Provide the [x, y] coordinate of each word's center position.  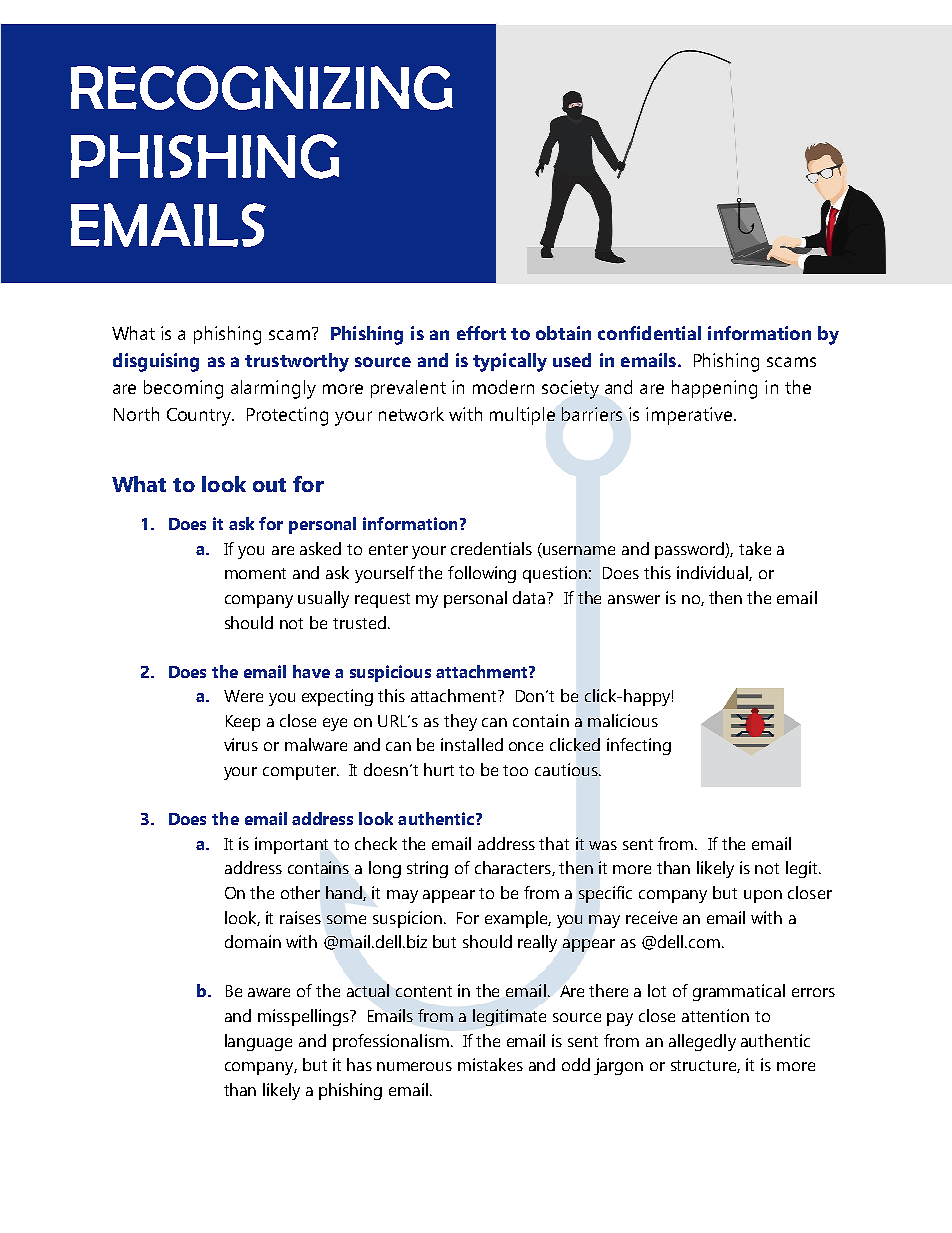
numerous [414, 1066]
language [258, 1042]
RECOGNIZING [262, 87]
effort [481, 333]
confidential [649, 333]
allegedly [702, 1042]
